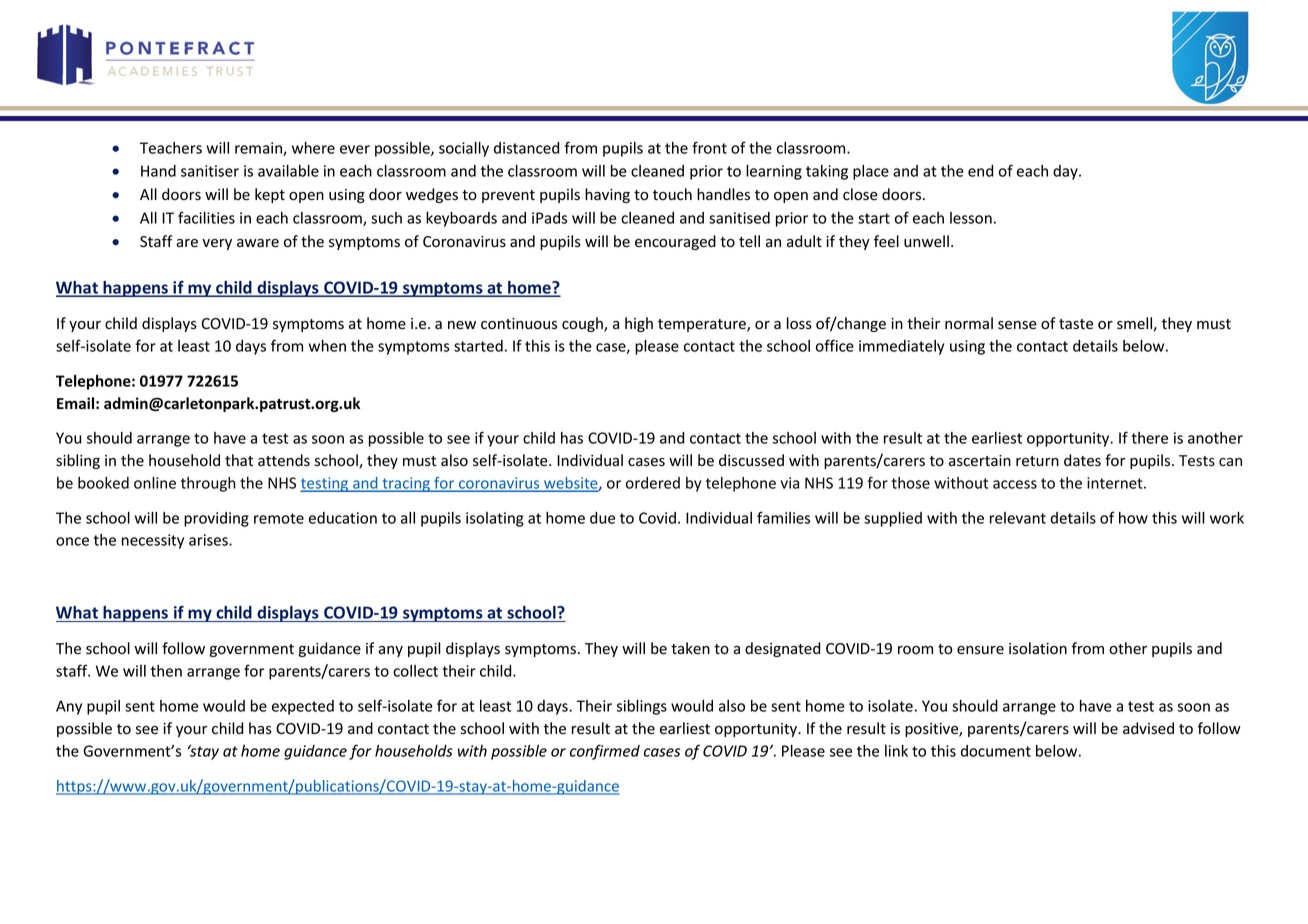  I want to click on taste, so click(1076, 324).
